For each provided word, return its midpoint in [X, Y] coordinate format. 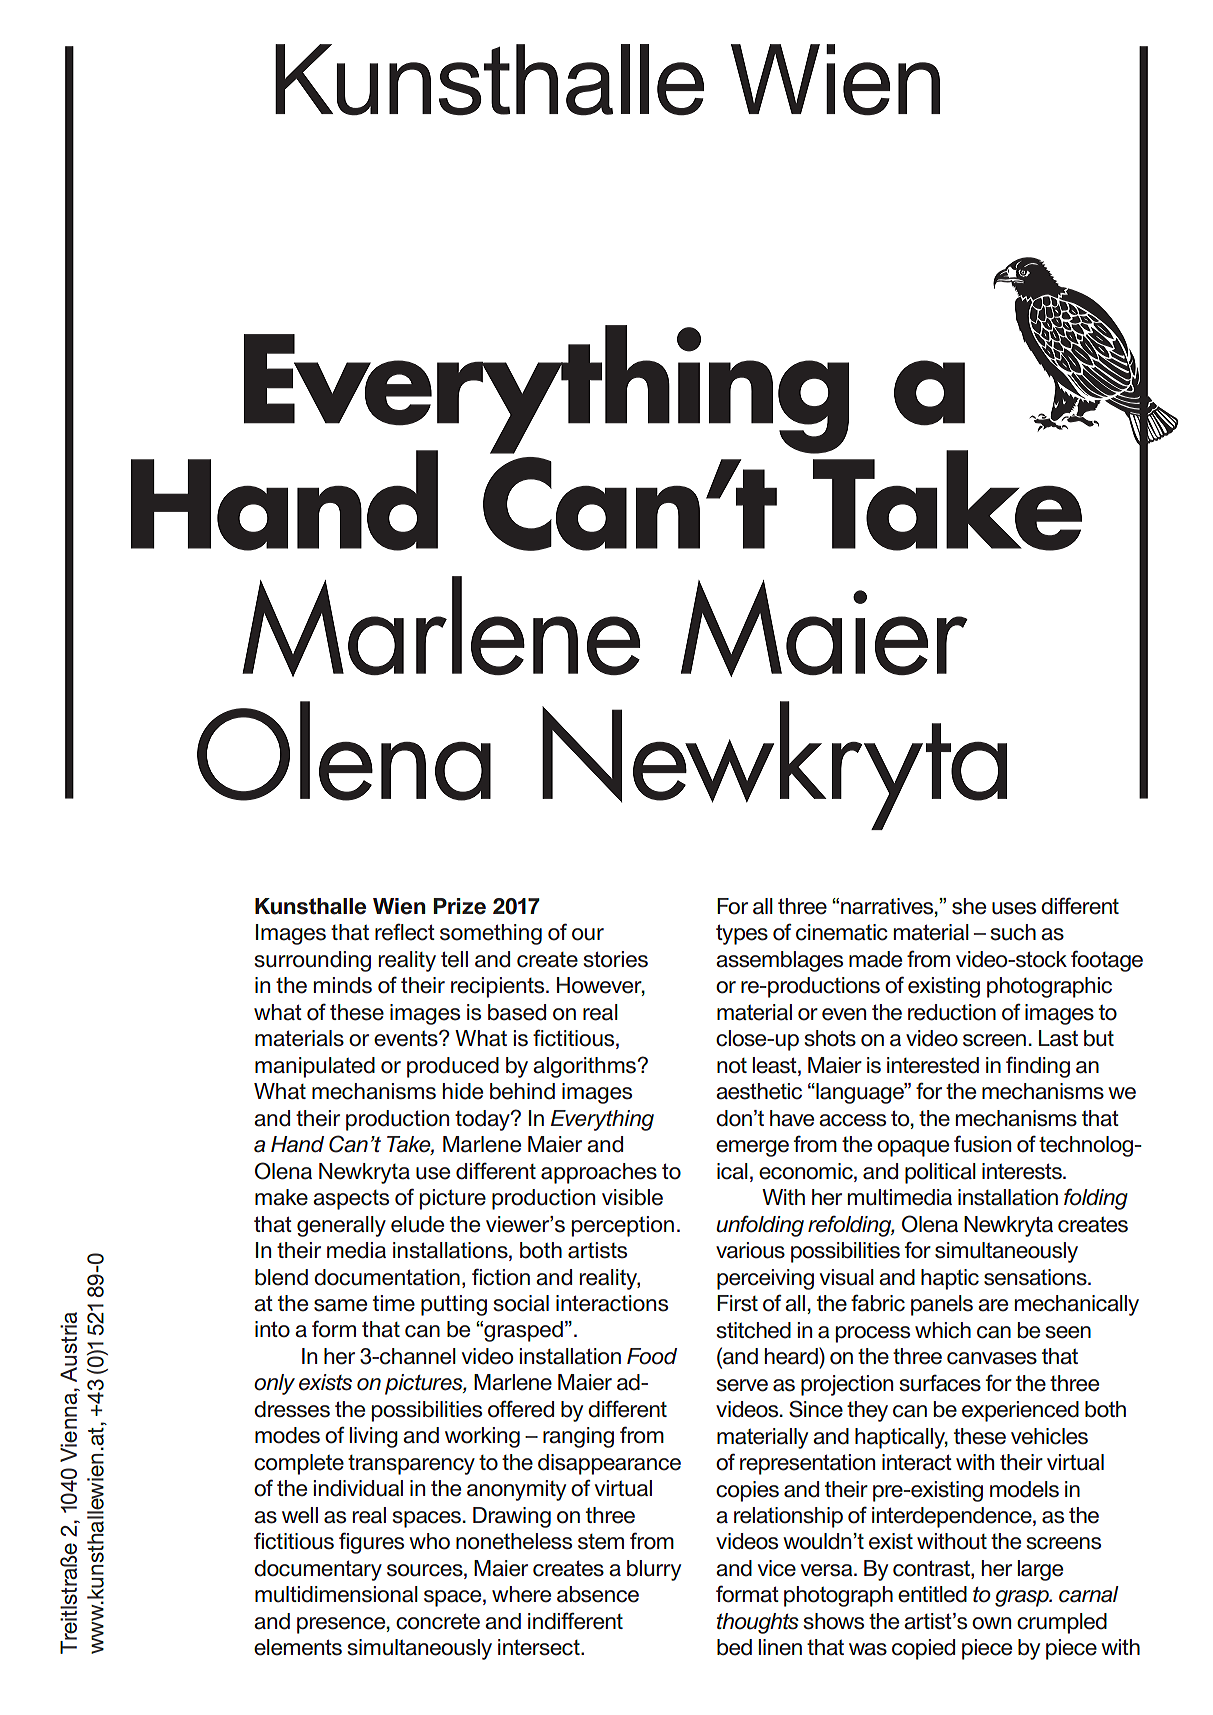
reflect [405, 932]
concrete [438, 1621]
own [991, 1623]
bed [734, 1647]
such [1013, 932]
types [742, 934]
